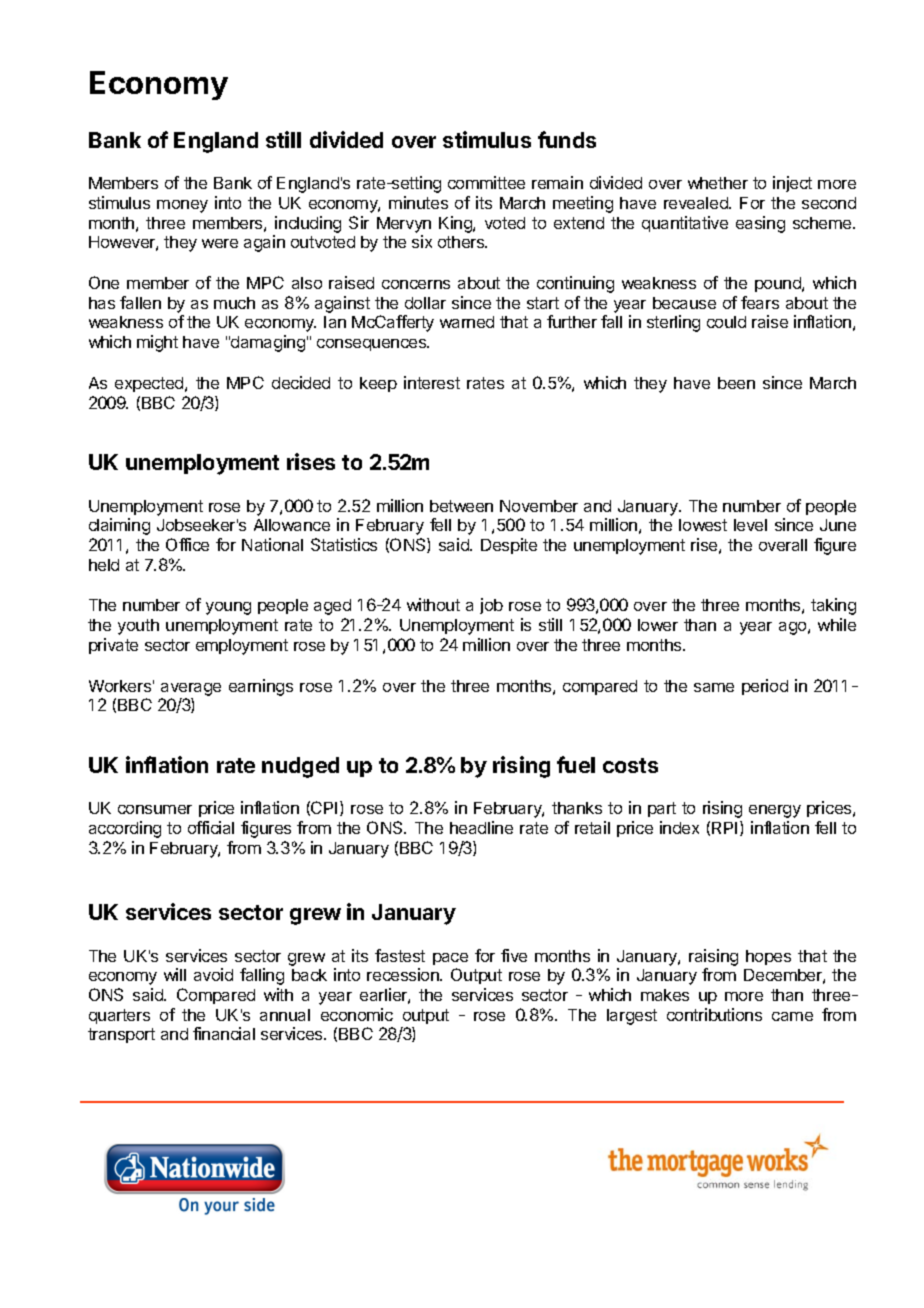  I want to click on might, so click(157, 343).
